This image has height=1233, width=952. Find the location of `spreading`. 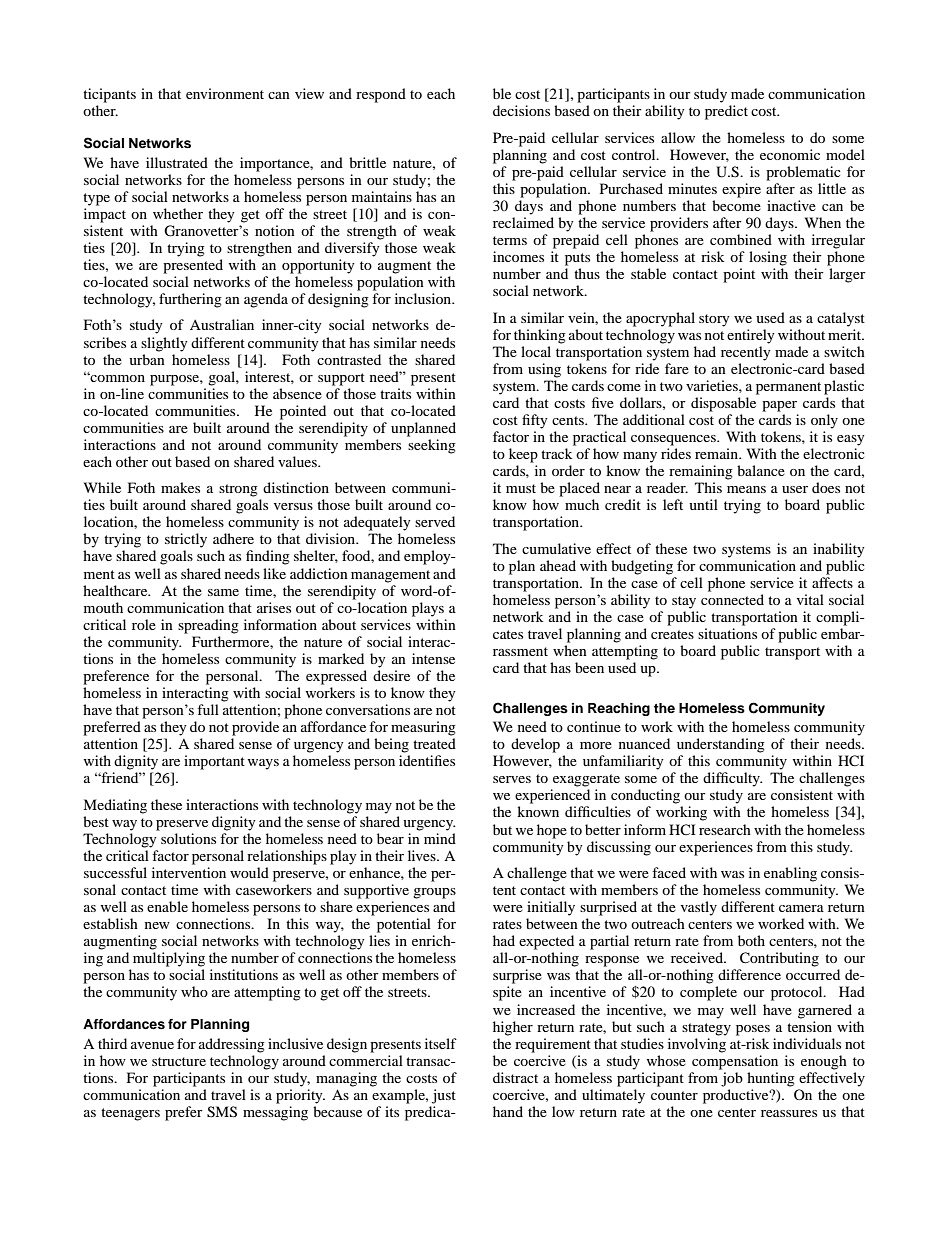

spreading is located at coordinates (208, 626).
